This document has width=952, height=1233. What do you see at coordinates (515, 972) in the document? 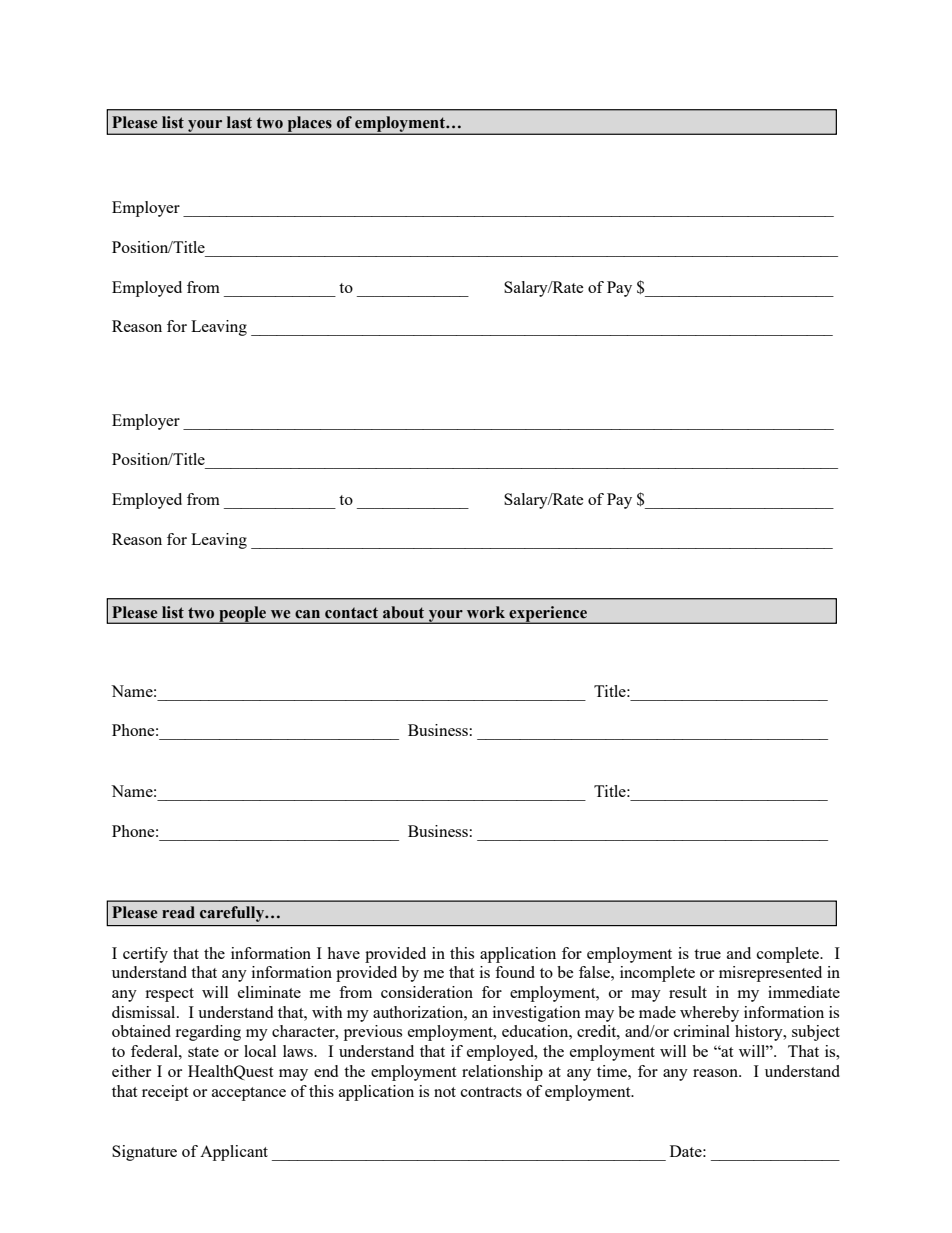
I see `found` at bounding box center [515, 972].
